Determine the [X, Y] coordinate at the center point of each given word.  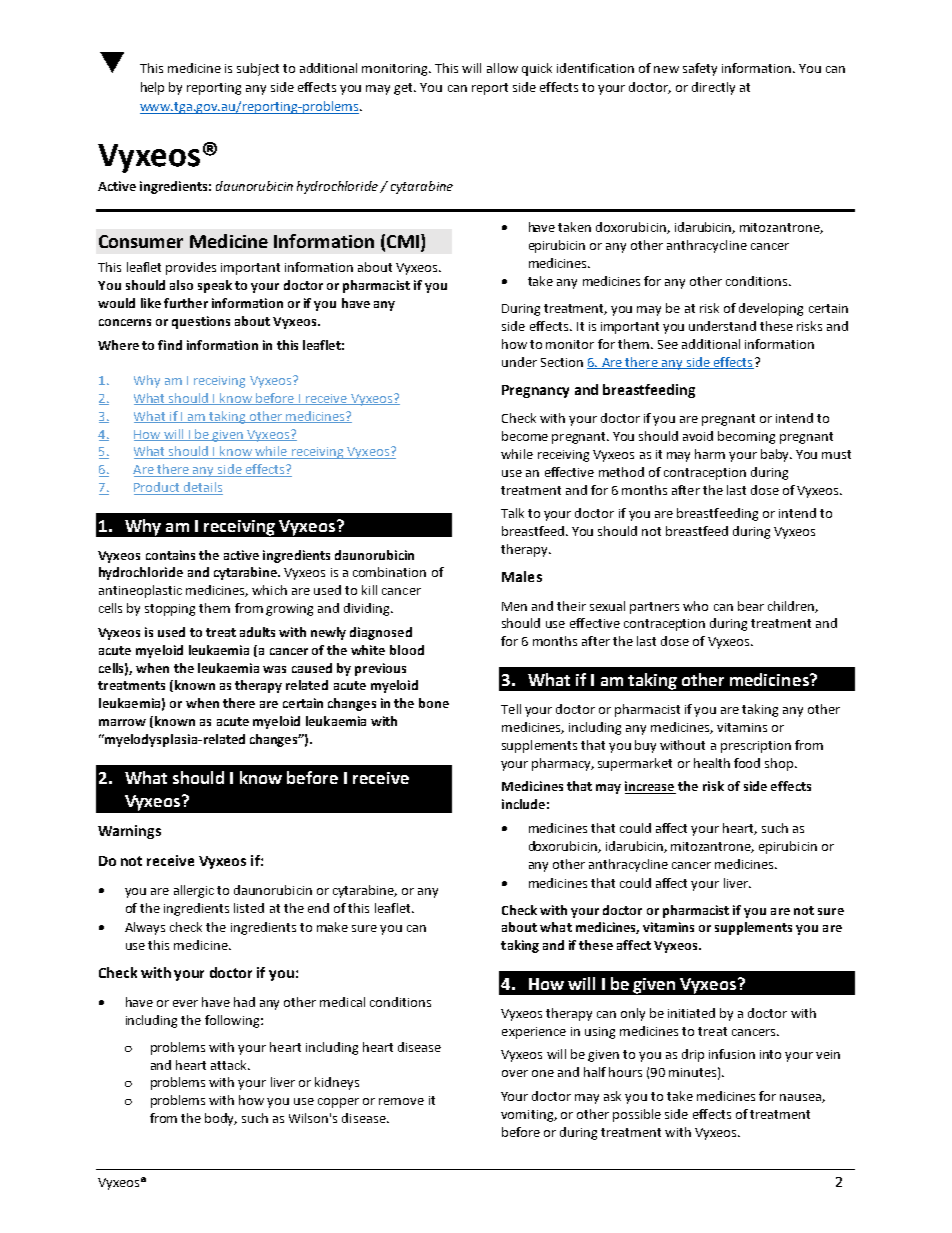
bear [751, 606]
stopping [170, 610]
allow [502, 68]
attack [230, 1065]
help [152, 88]
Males [522, 576]
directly [713, 88]
